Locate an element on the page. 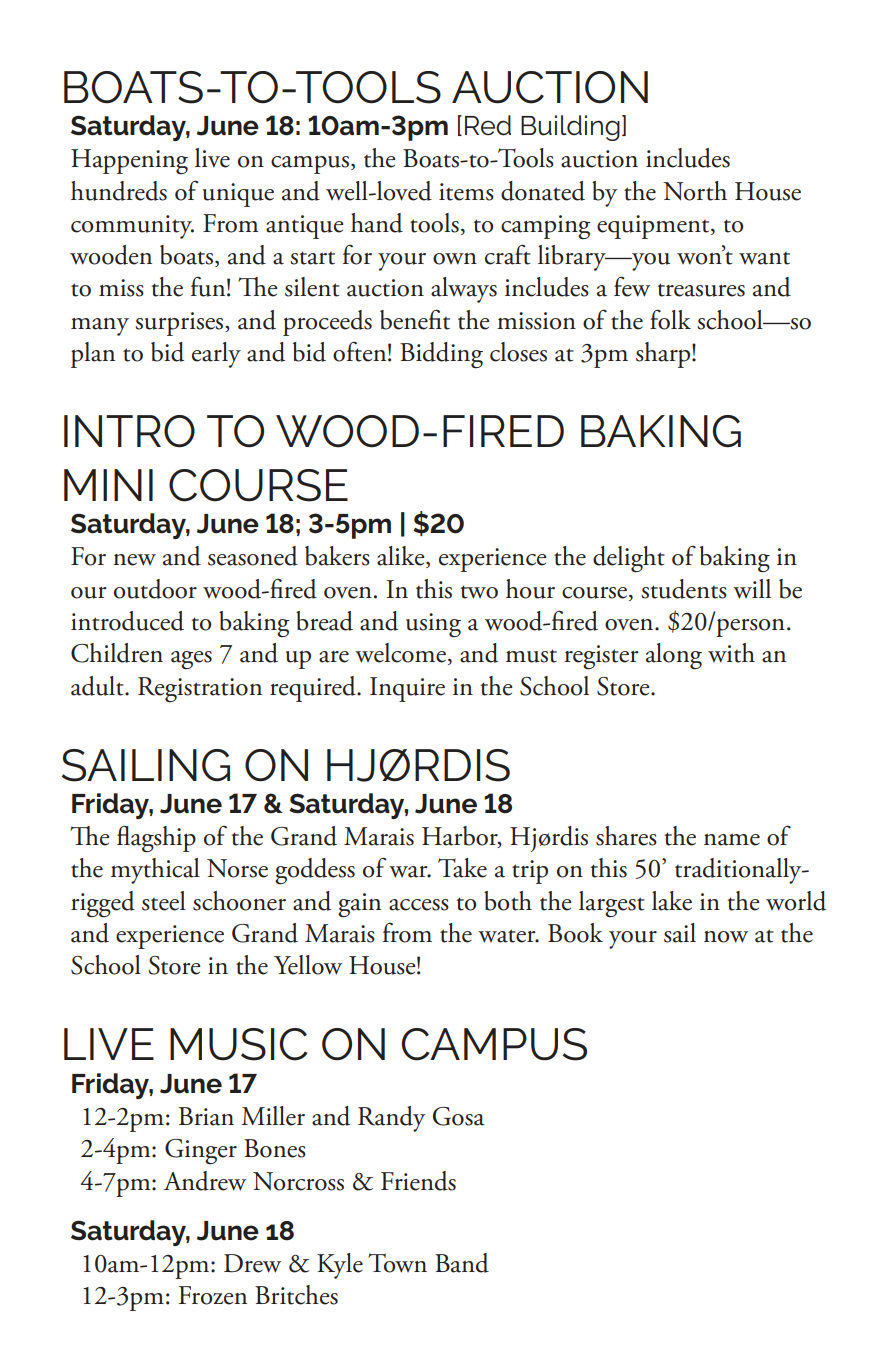 The width and height of the image is (887, 1372). North is located at coordinates (695, 191).
